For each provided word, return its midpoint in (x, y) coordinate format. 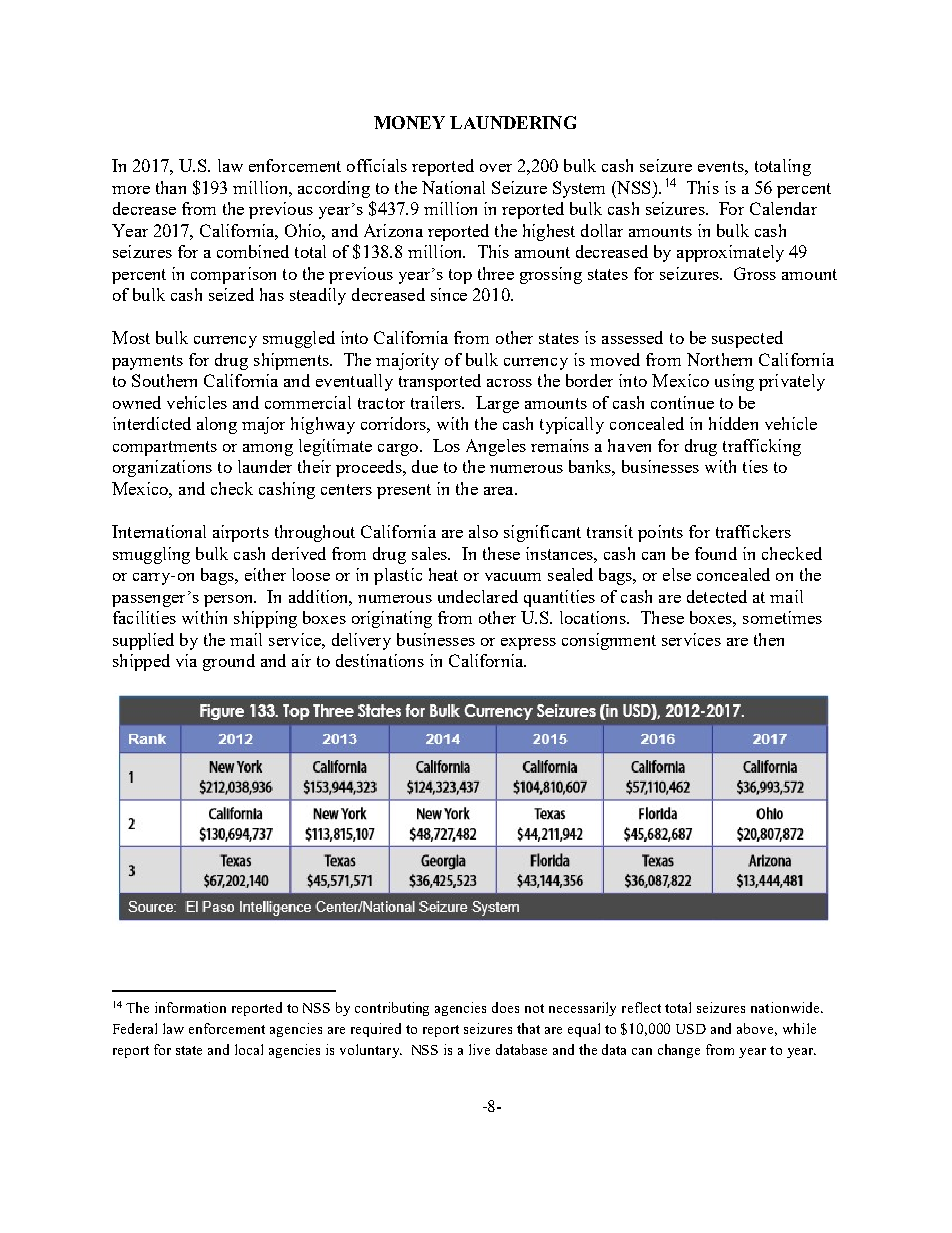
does (505, 1007)
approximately (730, 253)
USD (691, 1029)
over (496, 168)
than (171, 187)
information (190, 1007)
